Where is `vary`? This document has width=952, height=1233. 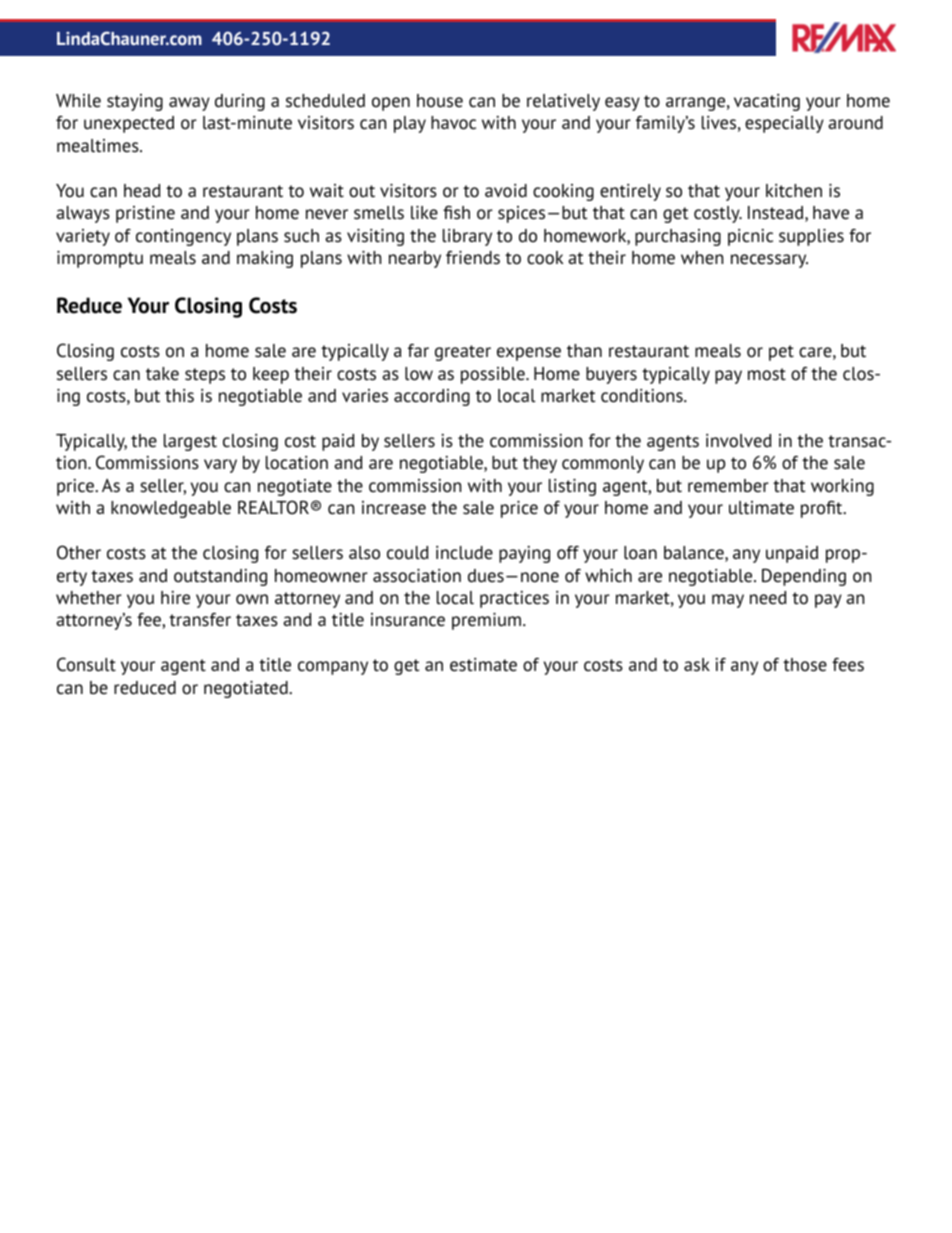
vary is located at coordinates (220, 466).
